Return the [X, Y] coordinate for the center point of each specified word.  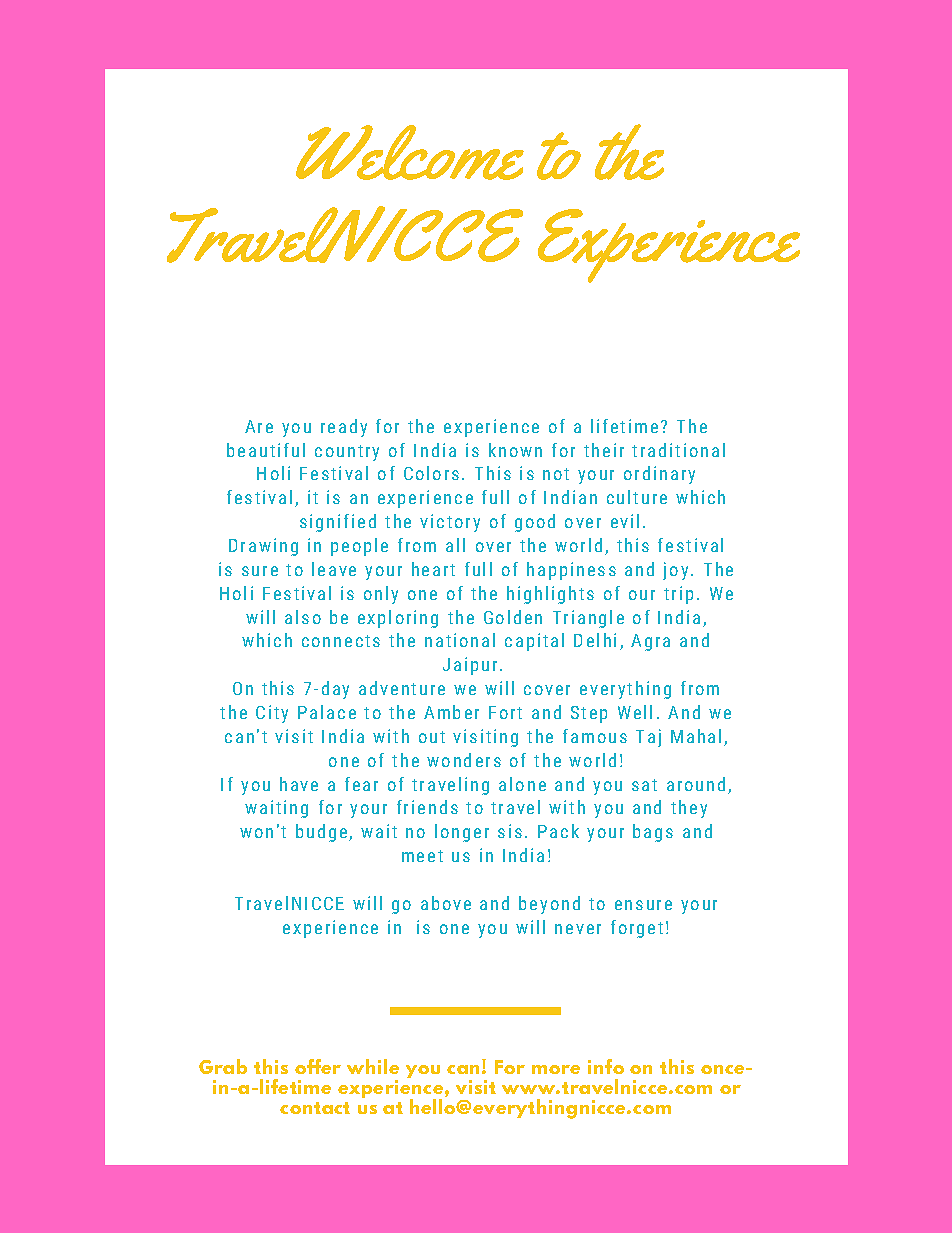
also [303, 617]
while [373, 1066]
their [604, 450]
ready [344, 428]
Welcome [410, 152]
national [460, 640]
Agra [650, 642]
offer [318, 1066]
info [606, 1066]
